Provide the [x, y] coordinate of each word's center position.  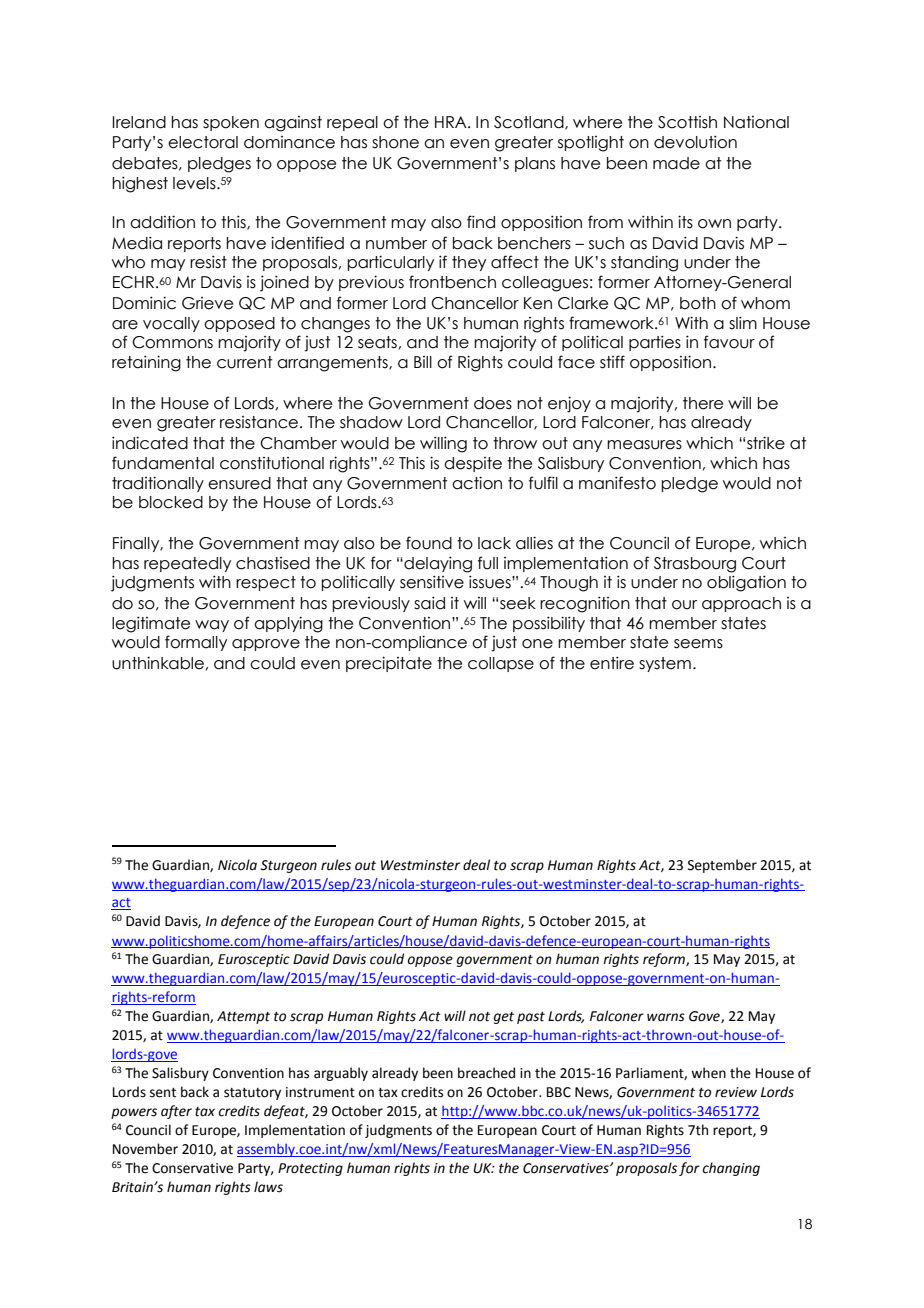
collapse [501, 664]
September [722, 866]
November [145, 1149]
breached [486, 1073]
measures [644, 445]
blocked [171, 502]
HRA [452, 122]
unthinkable [158, 663]
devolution [695, 142]
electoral [203, 142]
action [477, 483]
